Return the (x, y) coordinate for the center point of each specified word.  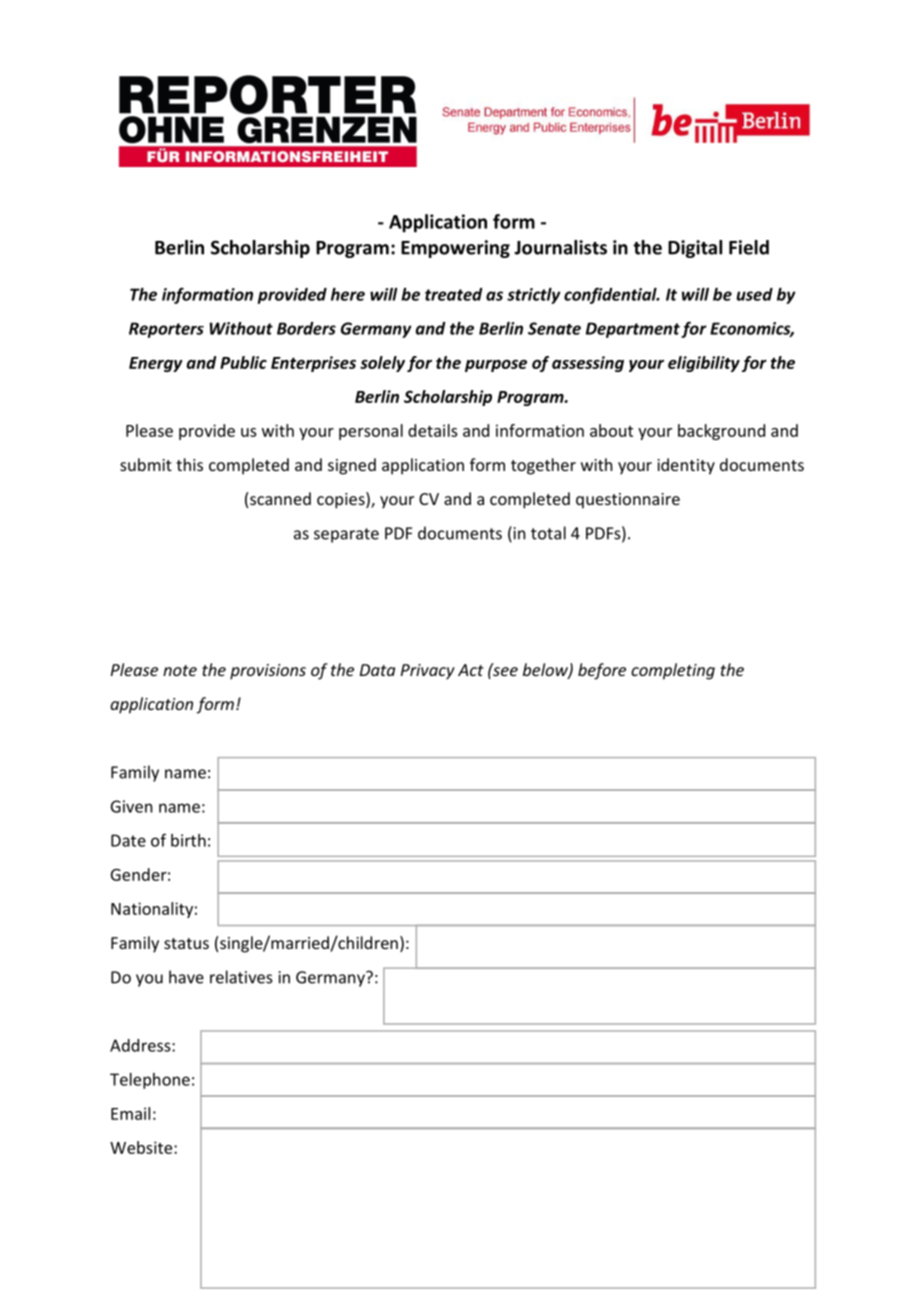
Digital (695, 249)
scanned (280, 498)
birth (188, 840)
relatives (241, 977)
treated (454, 294)
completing (673, 671)
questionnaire (628, 501)
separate (346, 535)
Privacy (428, 672)
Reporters (166, 330)
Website (142, 1147)
